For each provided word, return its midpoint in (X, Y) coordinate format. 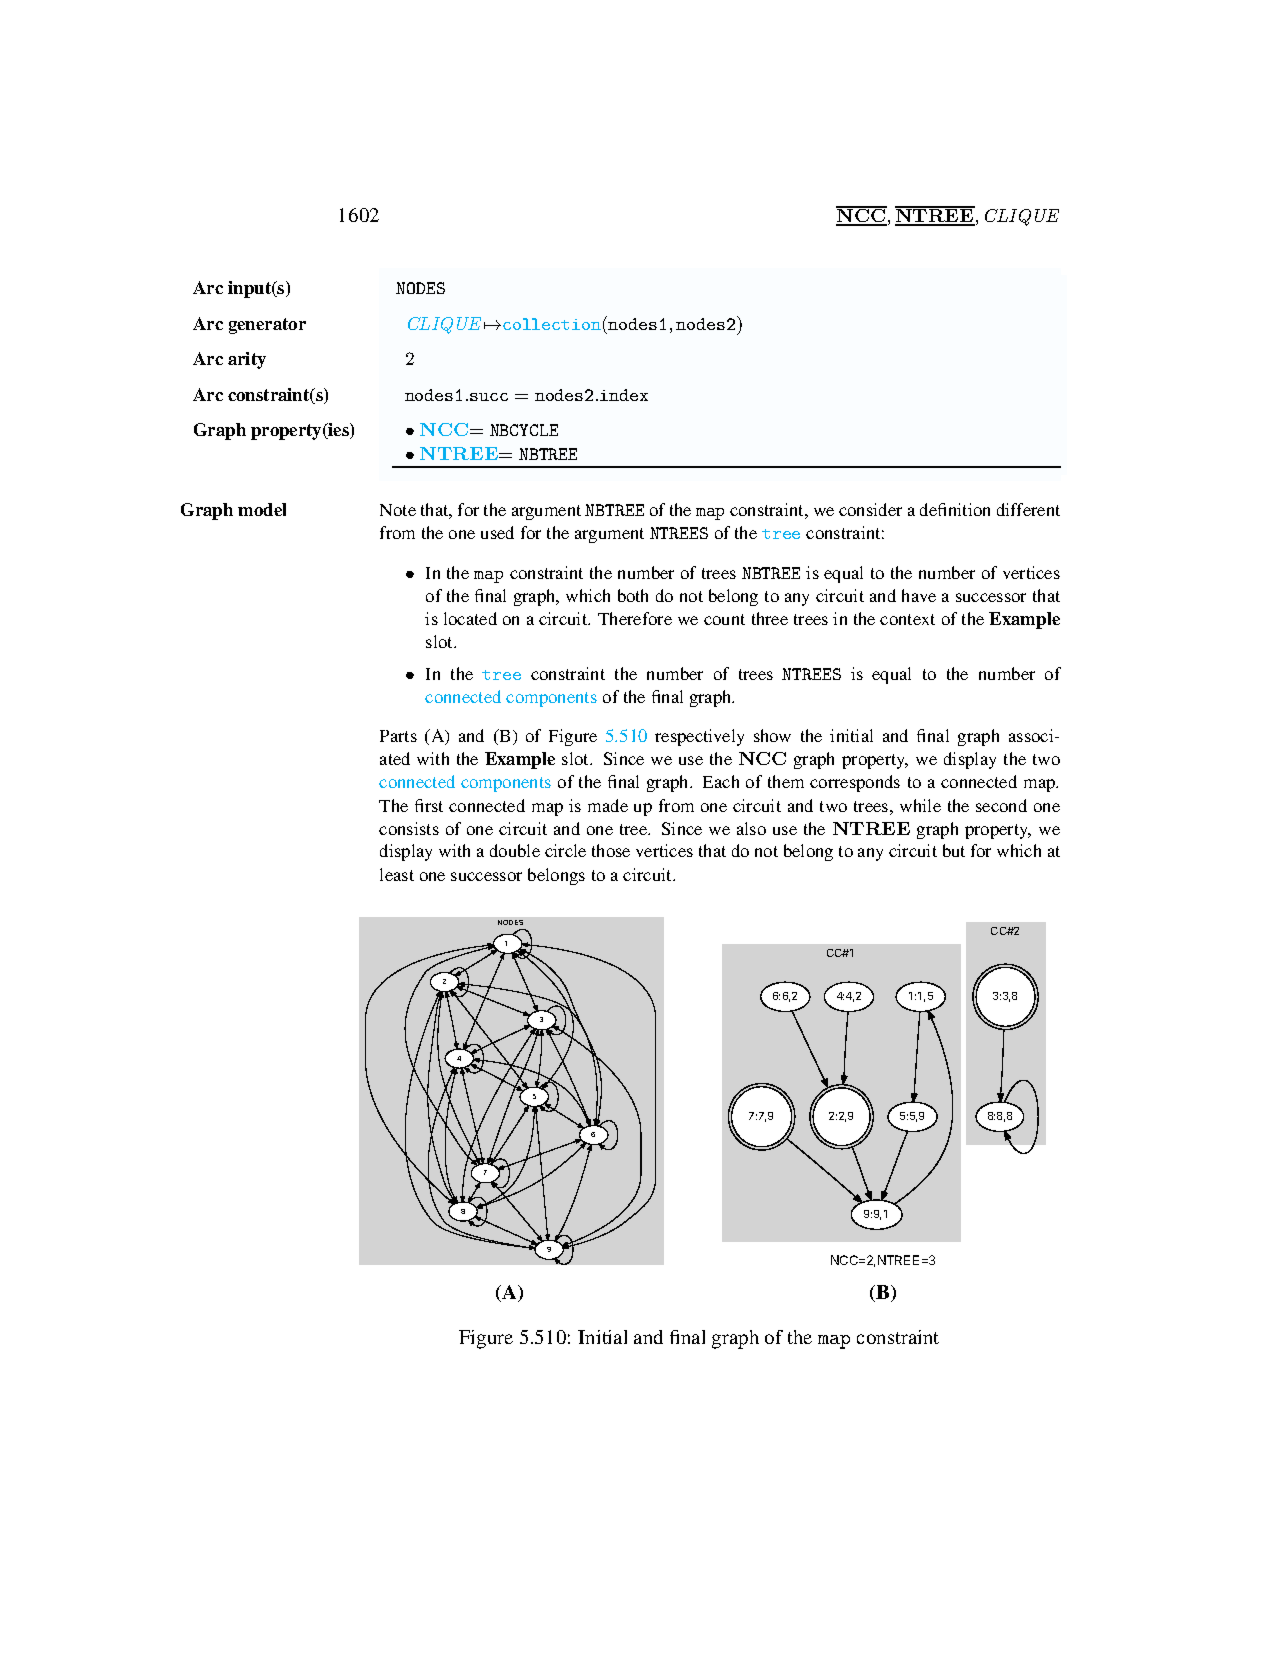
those (611, 850)
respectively (699, 737)
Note (398, 510)
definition (955, 509)
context (907, 619)
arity (247, 360)
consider (870, 509)
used (497, 532)
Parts (398, 736)
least (397, 874)
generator (267, 326)
